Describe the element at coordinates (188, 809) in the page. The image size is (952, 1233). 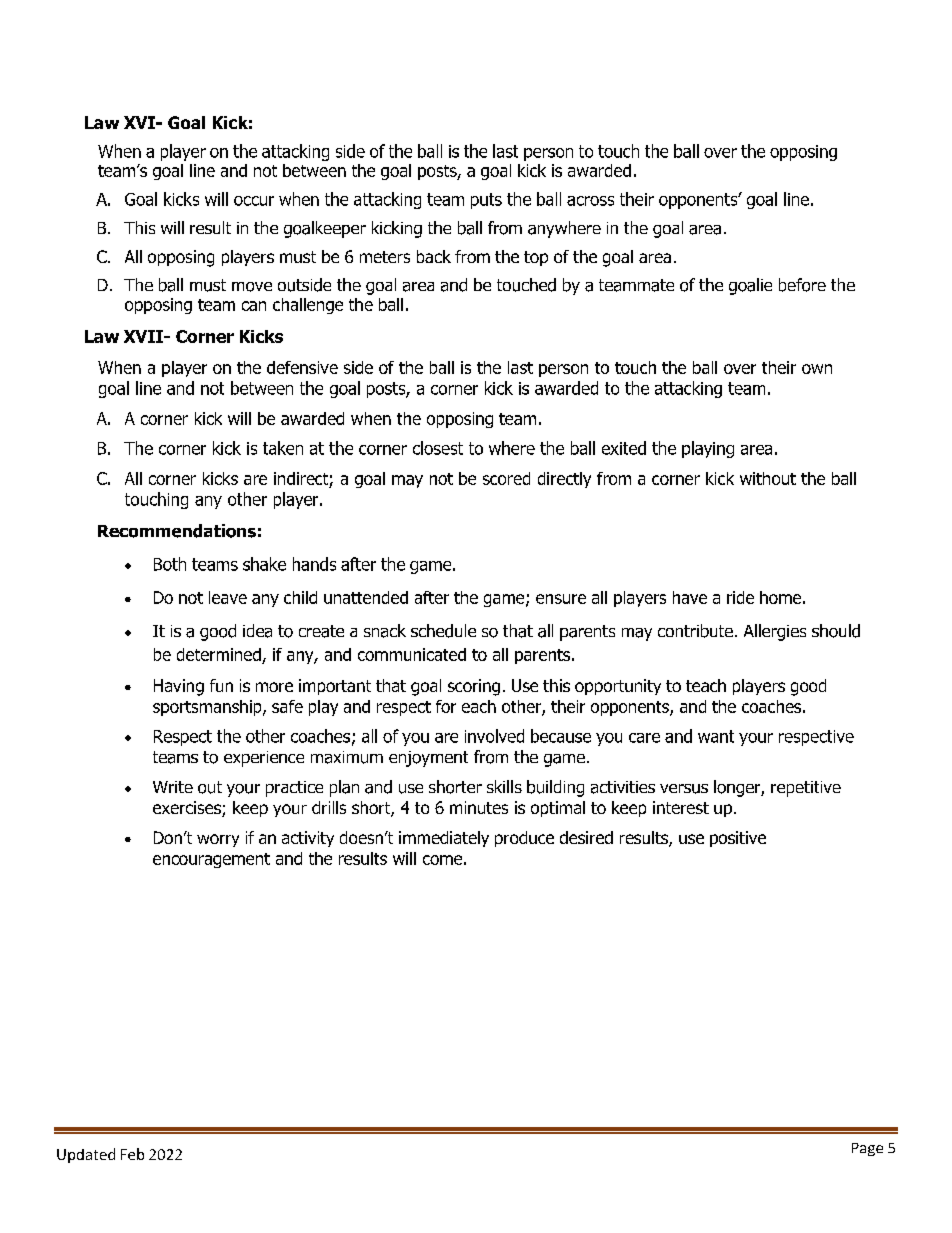
I see `exercises` at that location.
